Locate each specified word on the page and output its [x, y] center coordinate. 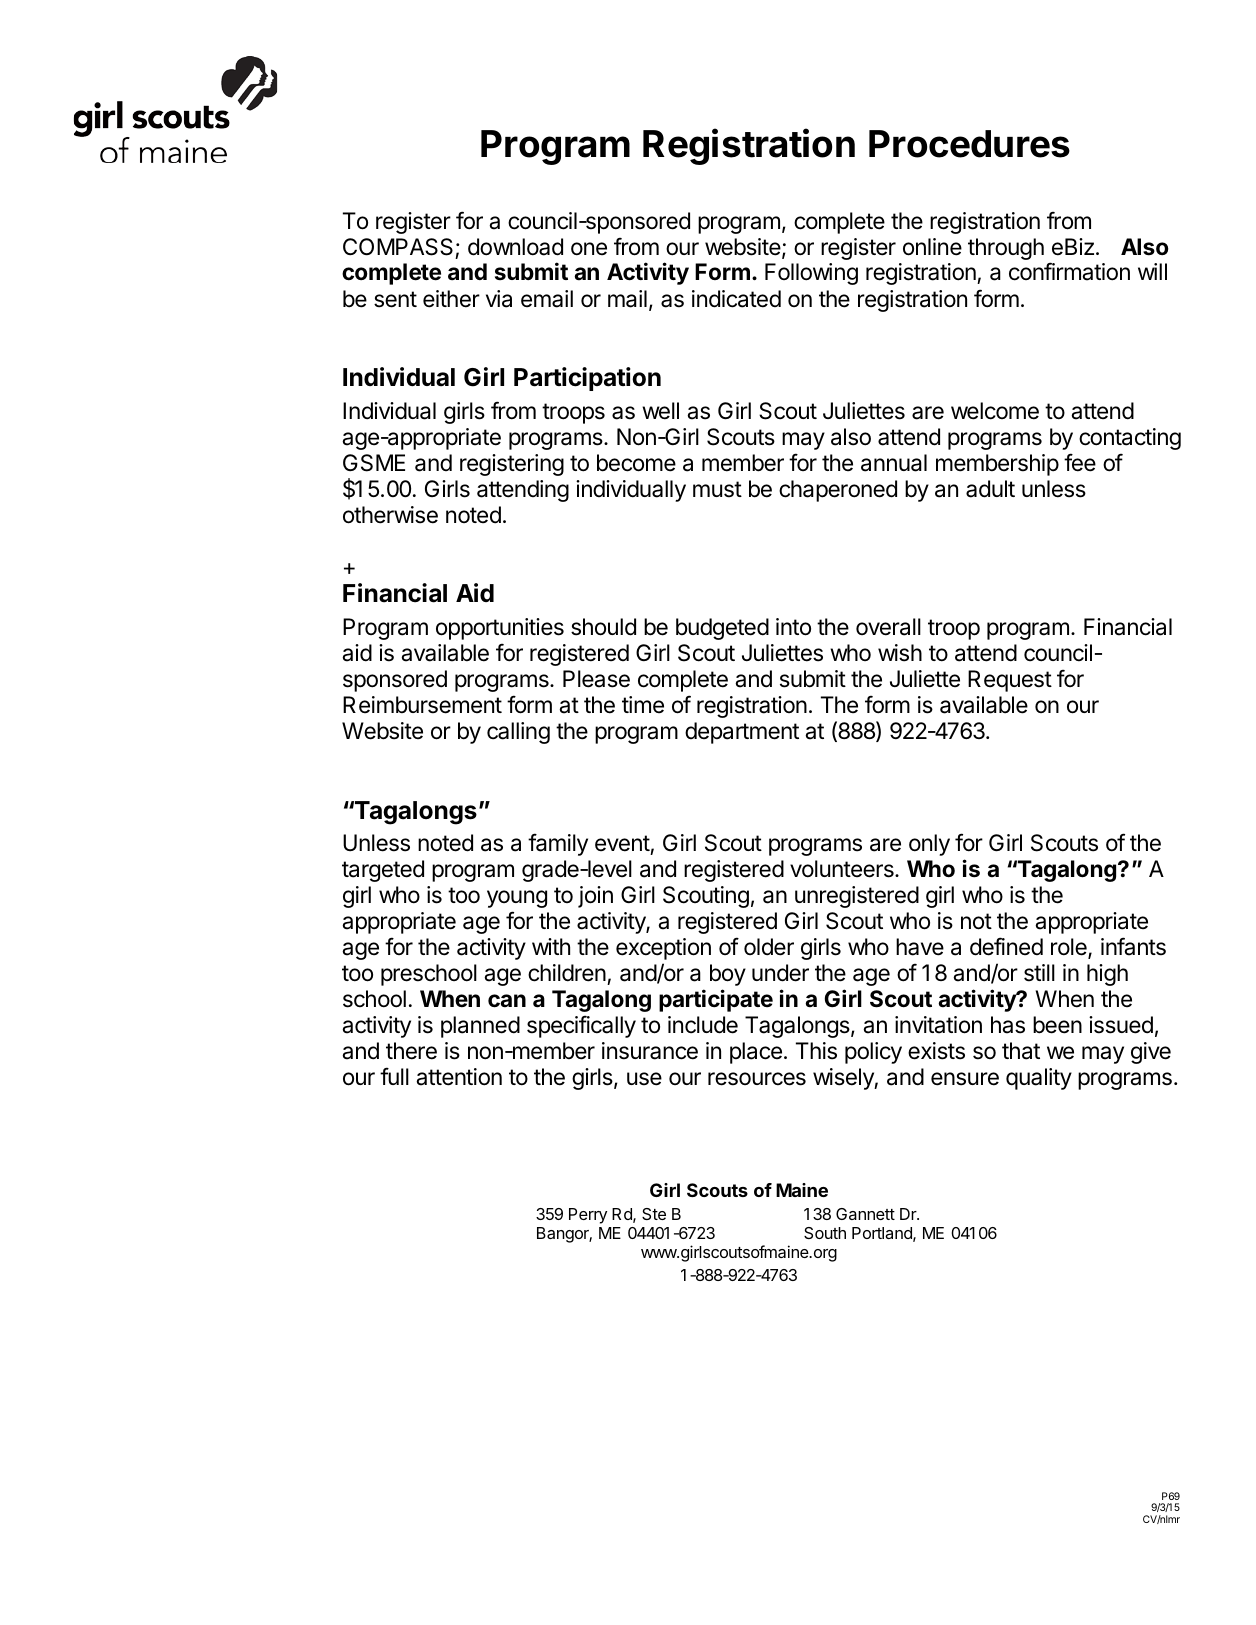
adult [990, 489]
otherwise [390, 515]
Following [811, 274]
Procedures [969, 144]
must [717, 489]
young [517, 899]
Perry [588, 1216]
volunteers [843, 869]
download [515, 247]
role [1070, 948]
